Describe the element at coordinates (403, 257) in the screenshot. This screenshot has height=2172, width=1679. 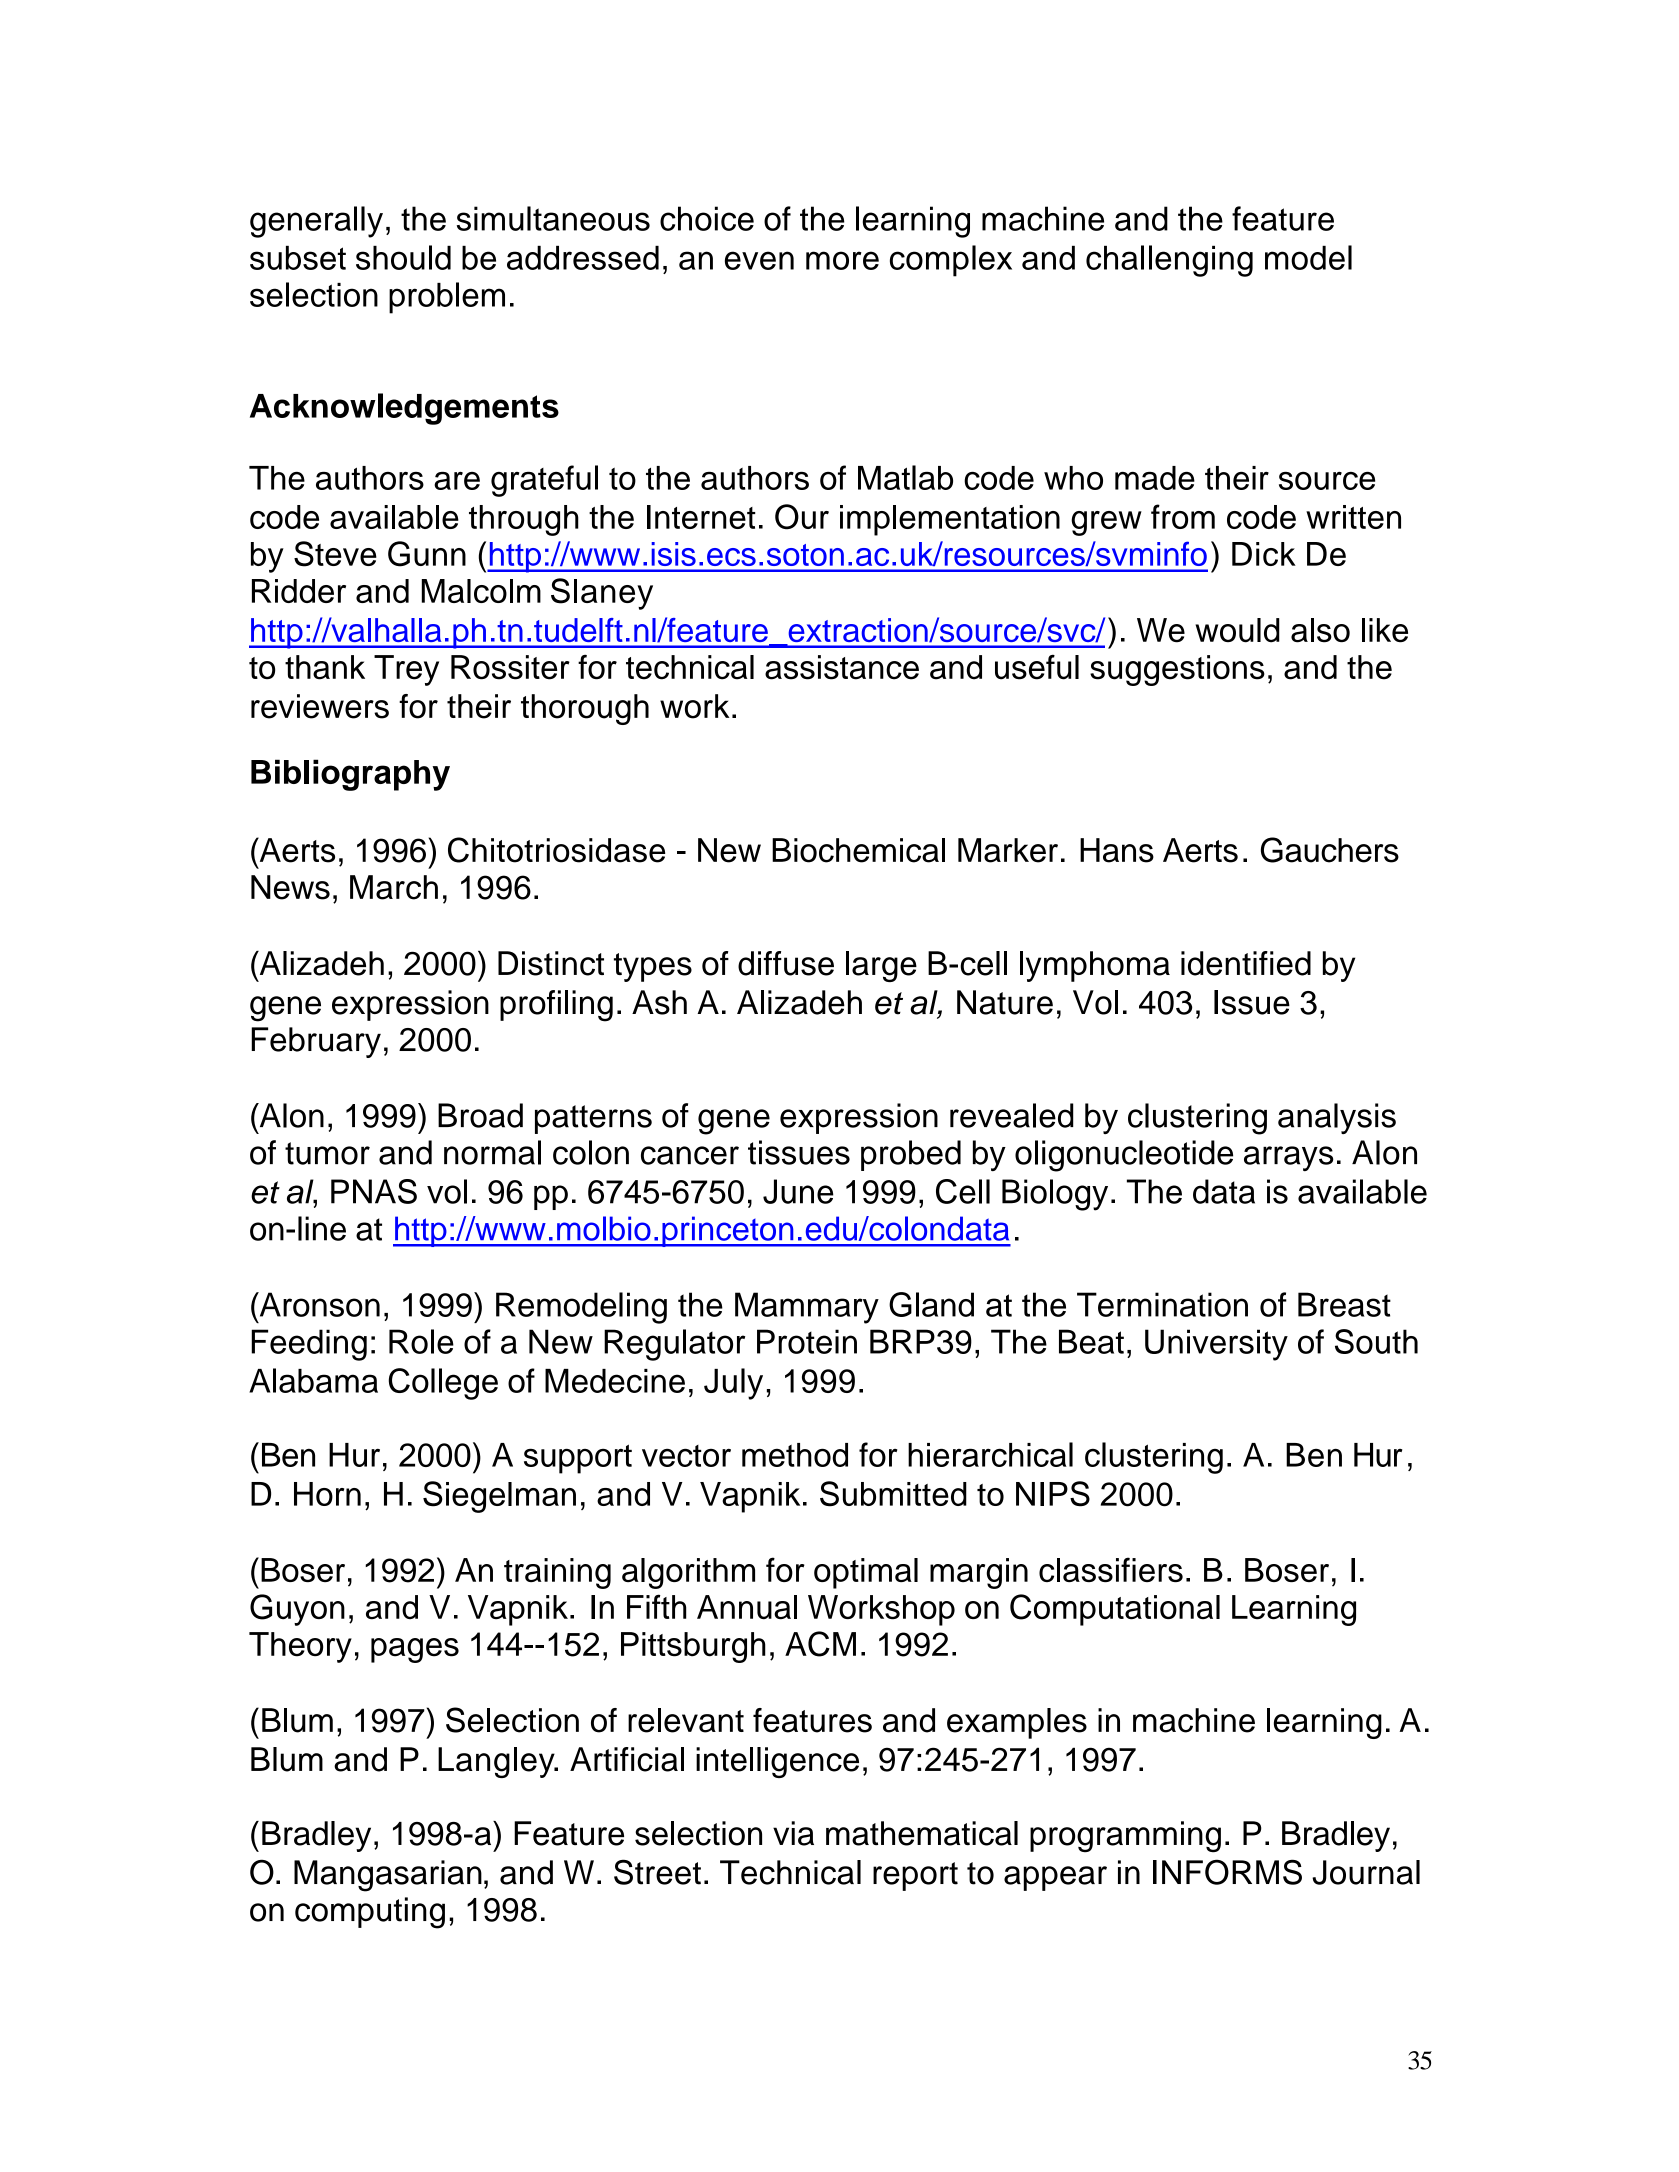
I see `should` at that location.
